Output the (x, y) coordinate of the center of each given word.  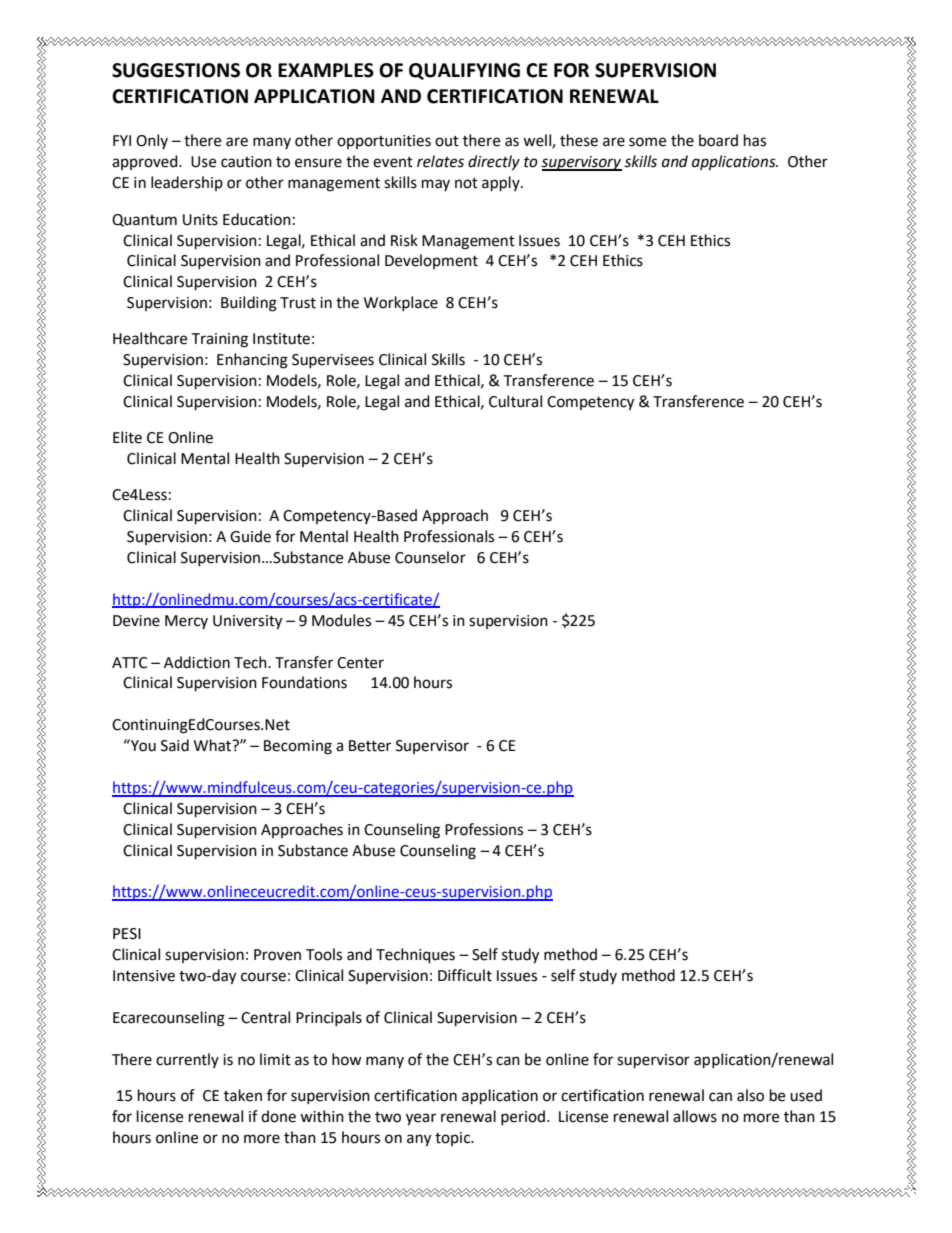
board (718, 140)
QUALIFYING (464, 71)
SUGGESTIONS (176, 70)
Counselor (430, 557)
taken (243, 1095)
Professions (484, 829)
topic (454, 1139)
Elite (127, 437)
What (214, 745)
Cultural (515, 401)
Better (370, 746)
